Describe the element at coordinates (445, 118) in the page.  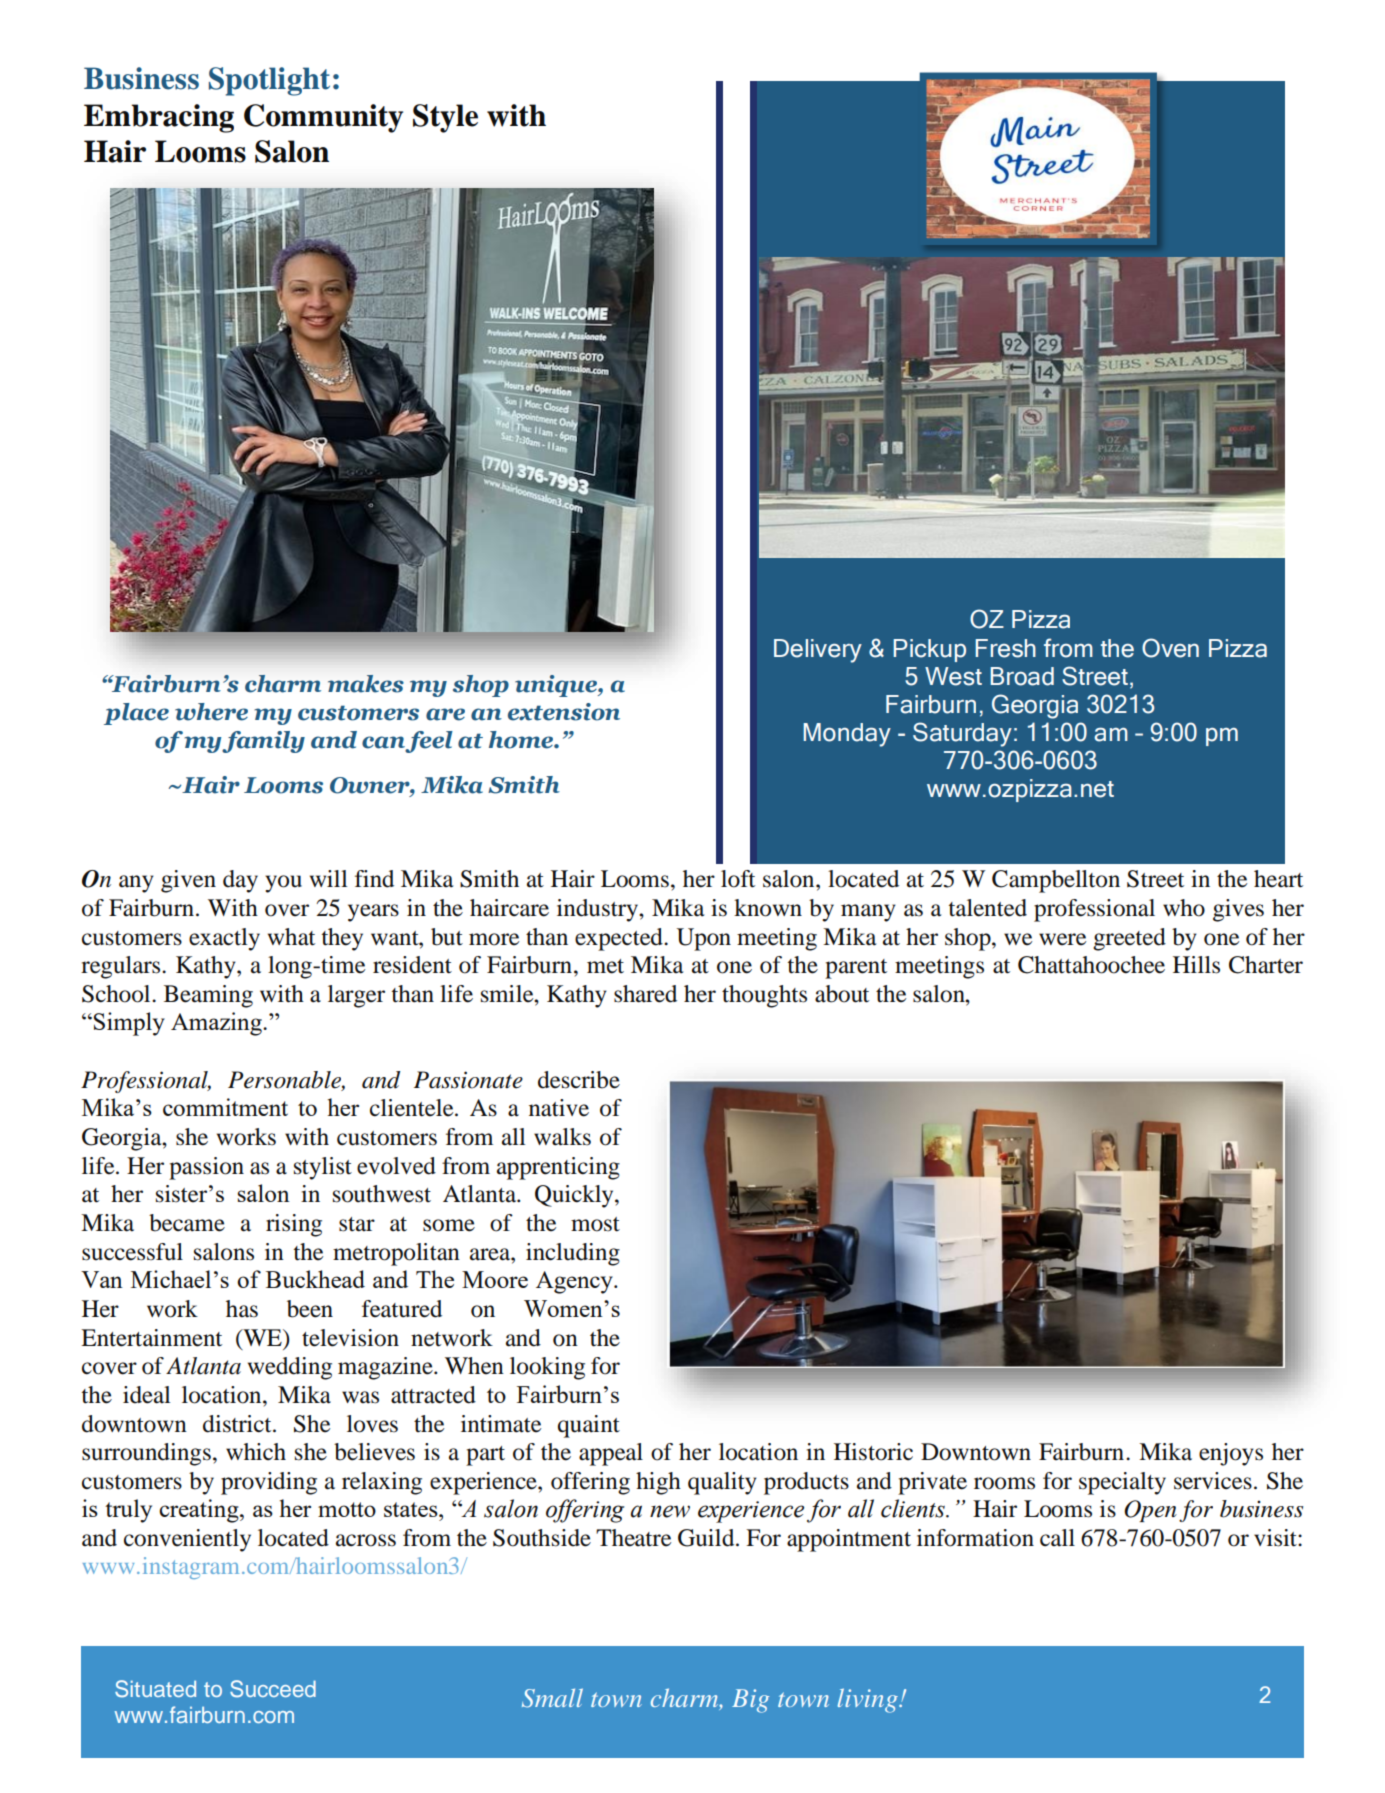
I see `Style` at that location.
